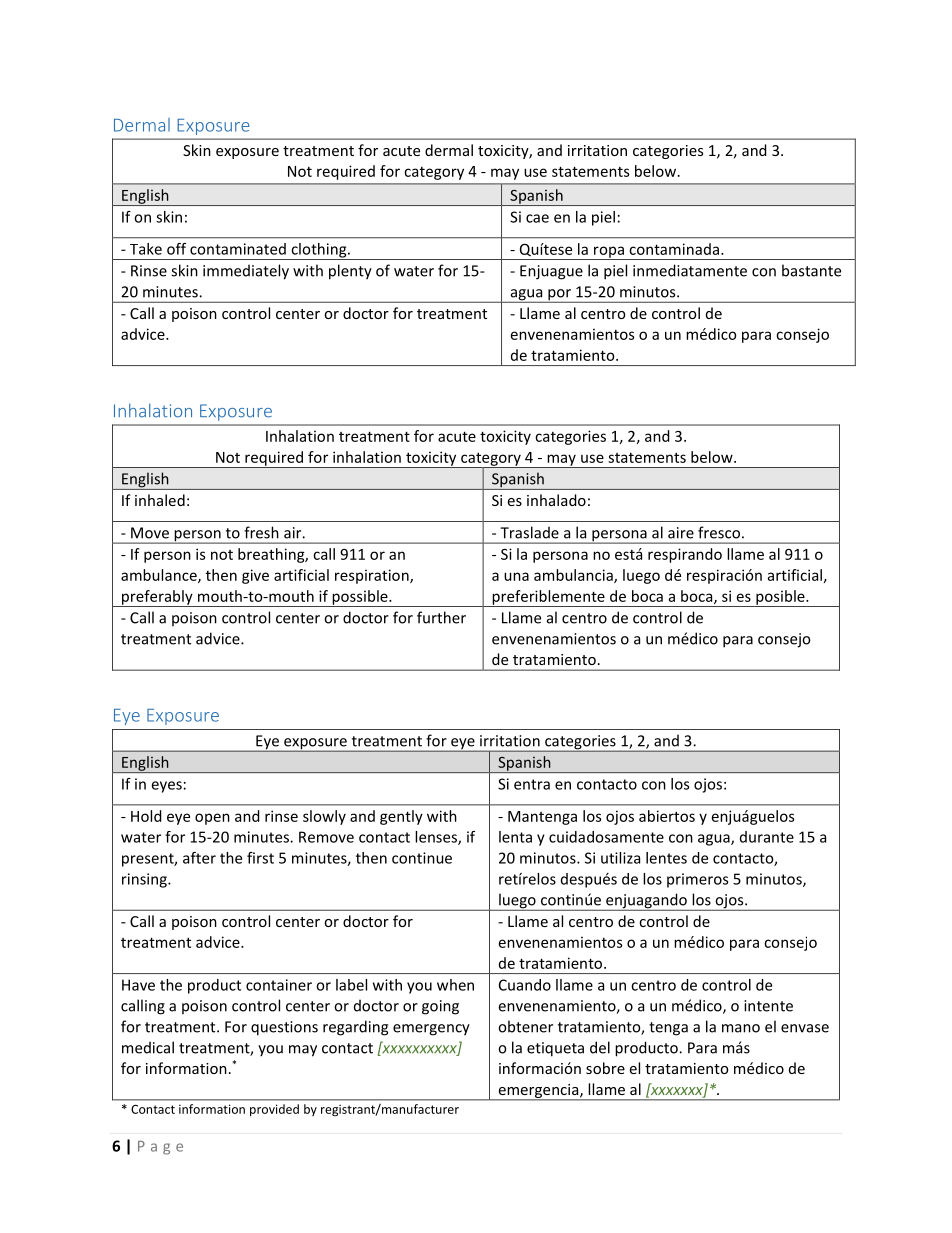 The height and width of the screenshot is (1233, 952). I want to click on una, so click(516, 576).
